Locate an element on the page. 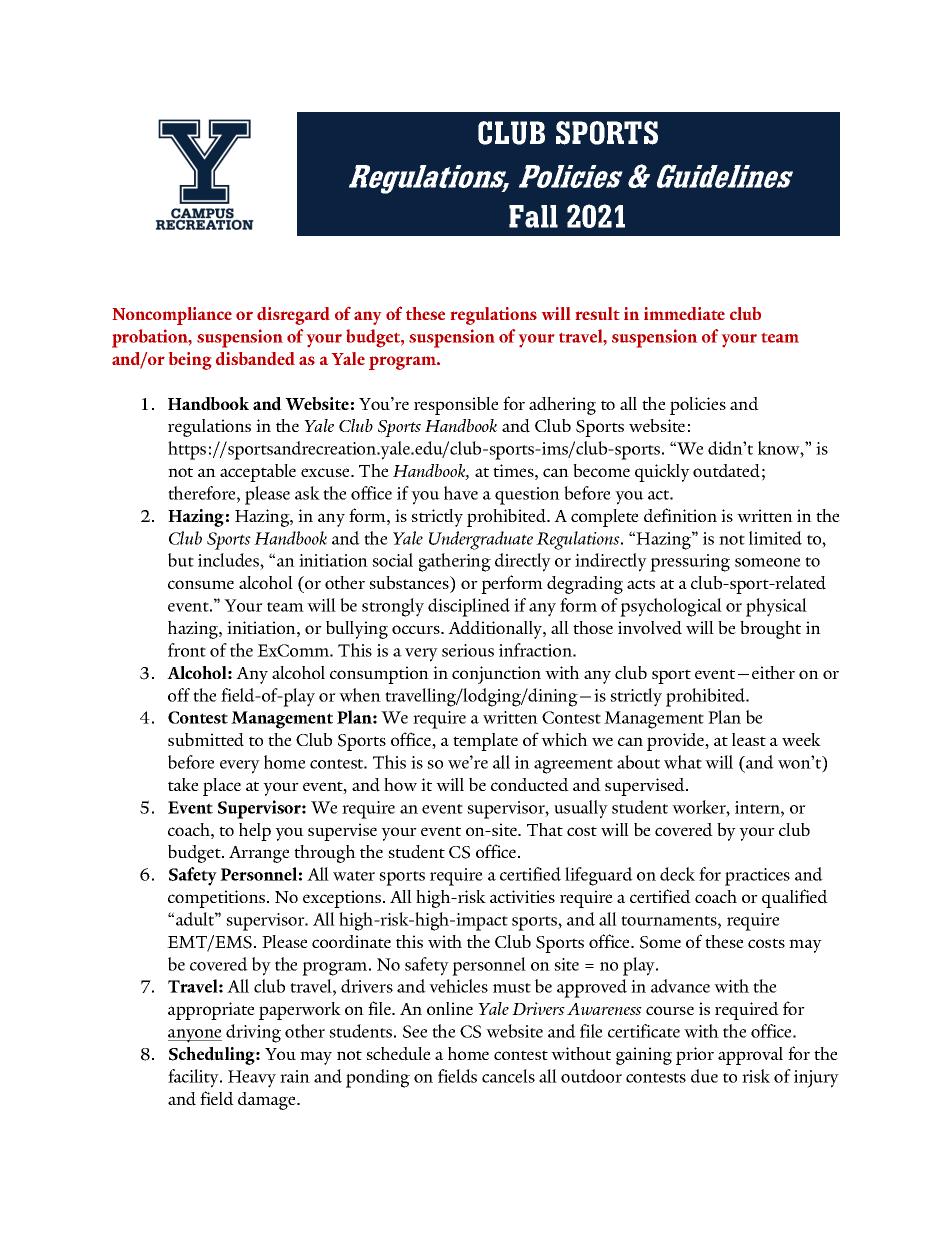 Image resolution: width=952 pixels, height=1233 pixels. Fall is located at coordinates (533, 216).
